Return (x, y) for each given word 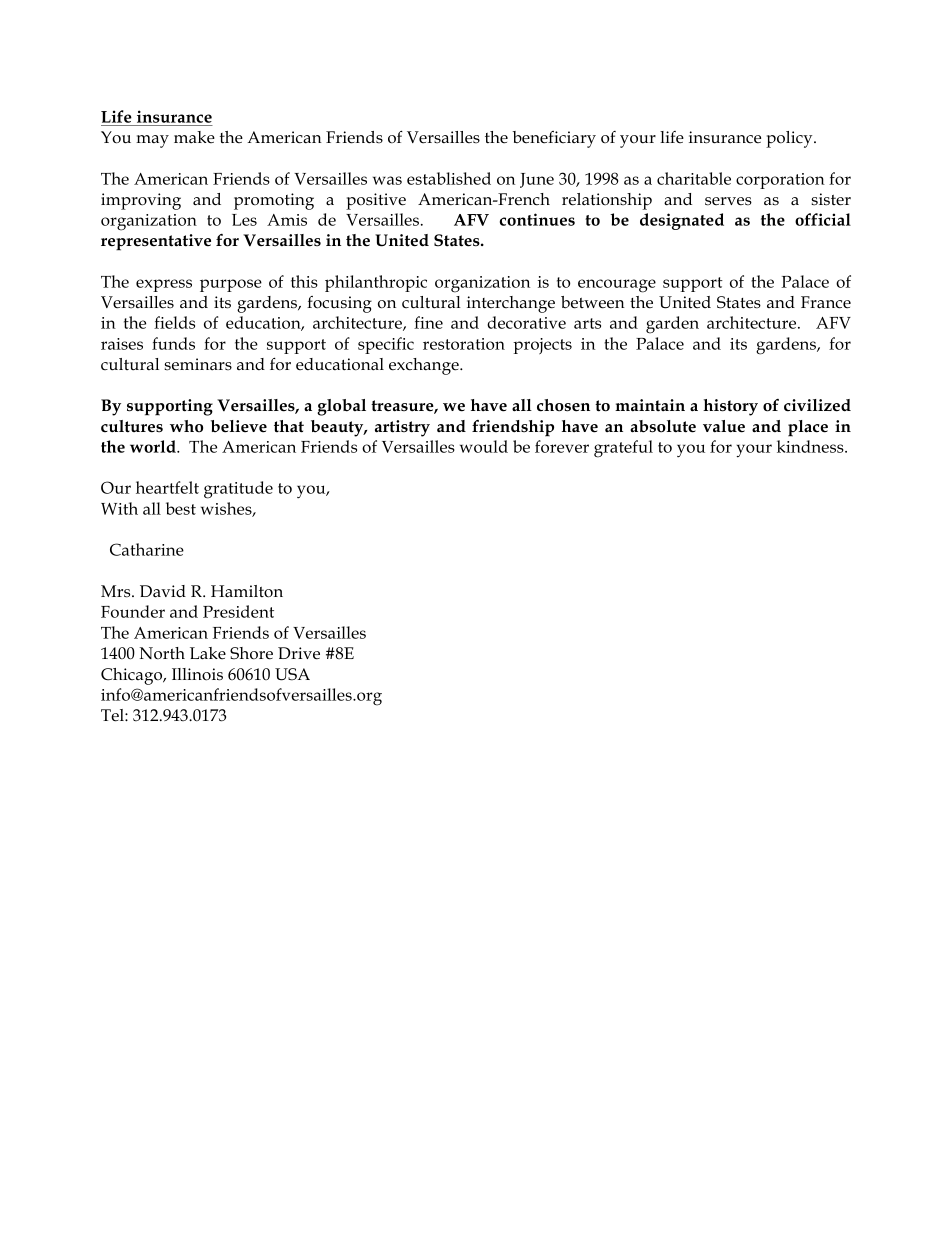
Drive (299, 653)
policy (790, 139)
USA (292, 674)
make (194, 137)
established (449, 178)
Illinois (197, 674)
